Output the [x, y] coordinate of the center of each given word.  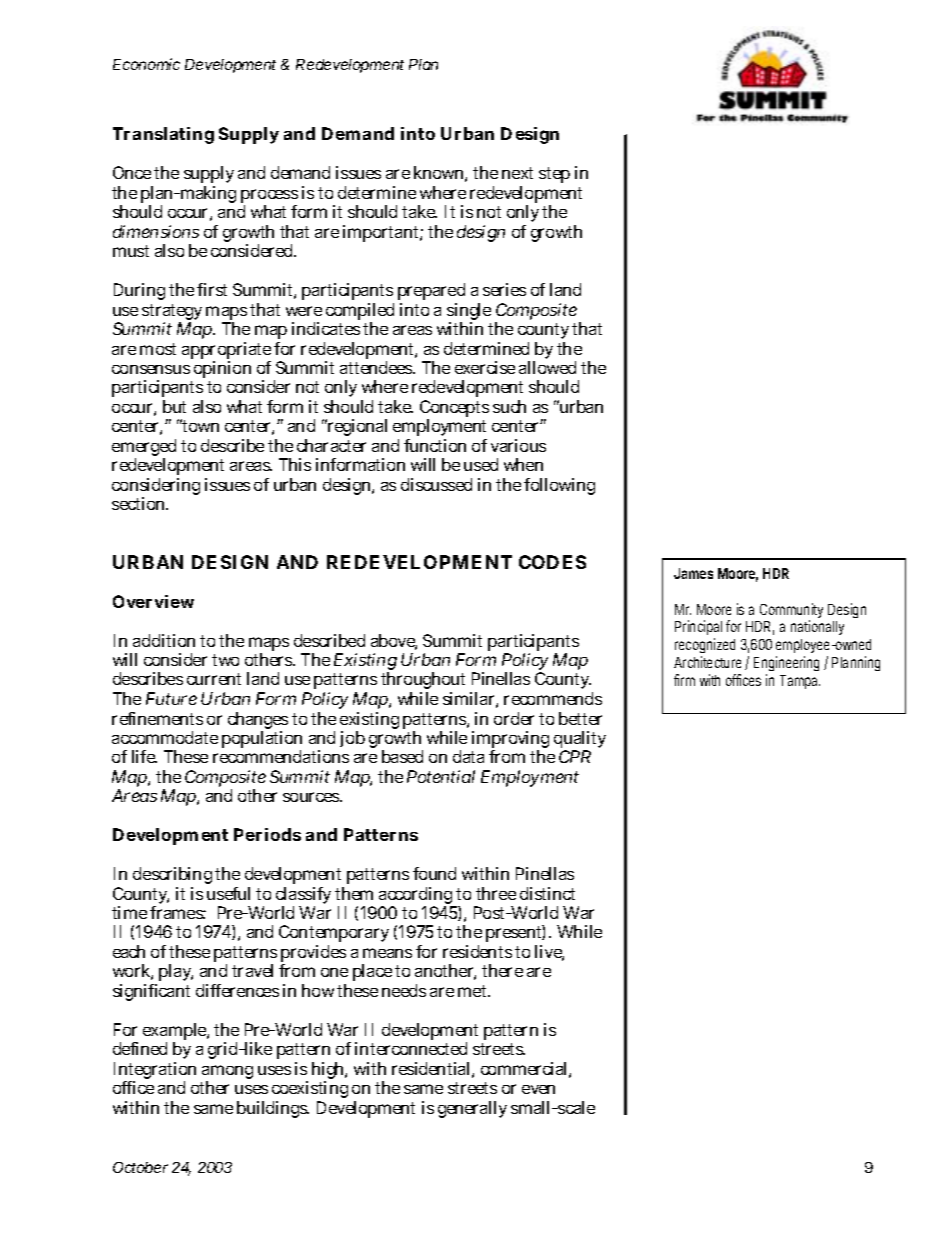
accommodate [165, 737]
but [174, 406]
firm [684, 680]
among [227, 1073]
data [468, 756]
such [509, 406]
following [559, 486]
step [554, 175]
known [440, 174]
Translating [163, 135]
